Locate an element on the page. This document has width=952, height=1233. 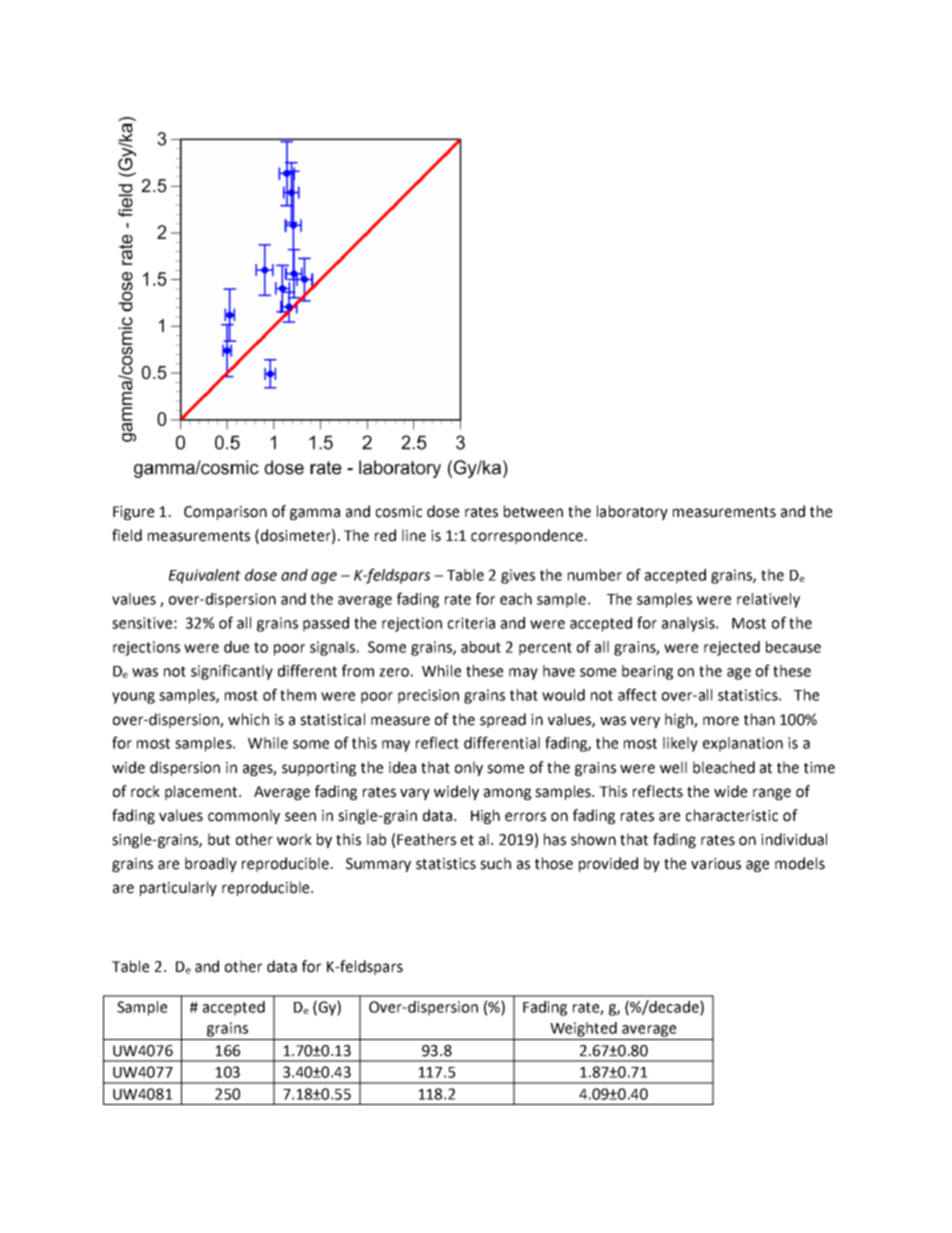
correspondence is located at coordinates (527, 536).
